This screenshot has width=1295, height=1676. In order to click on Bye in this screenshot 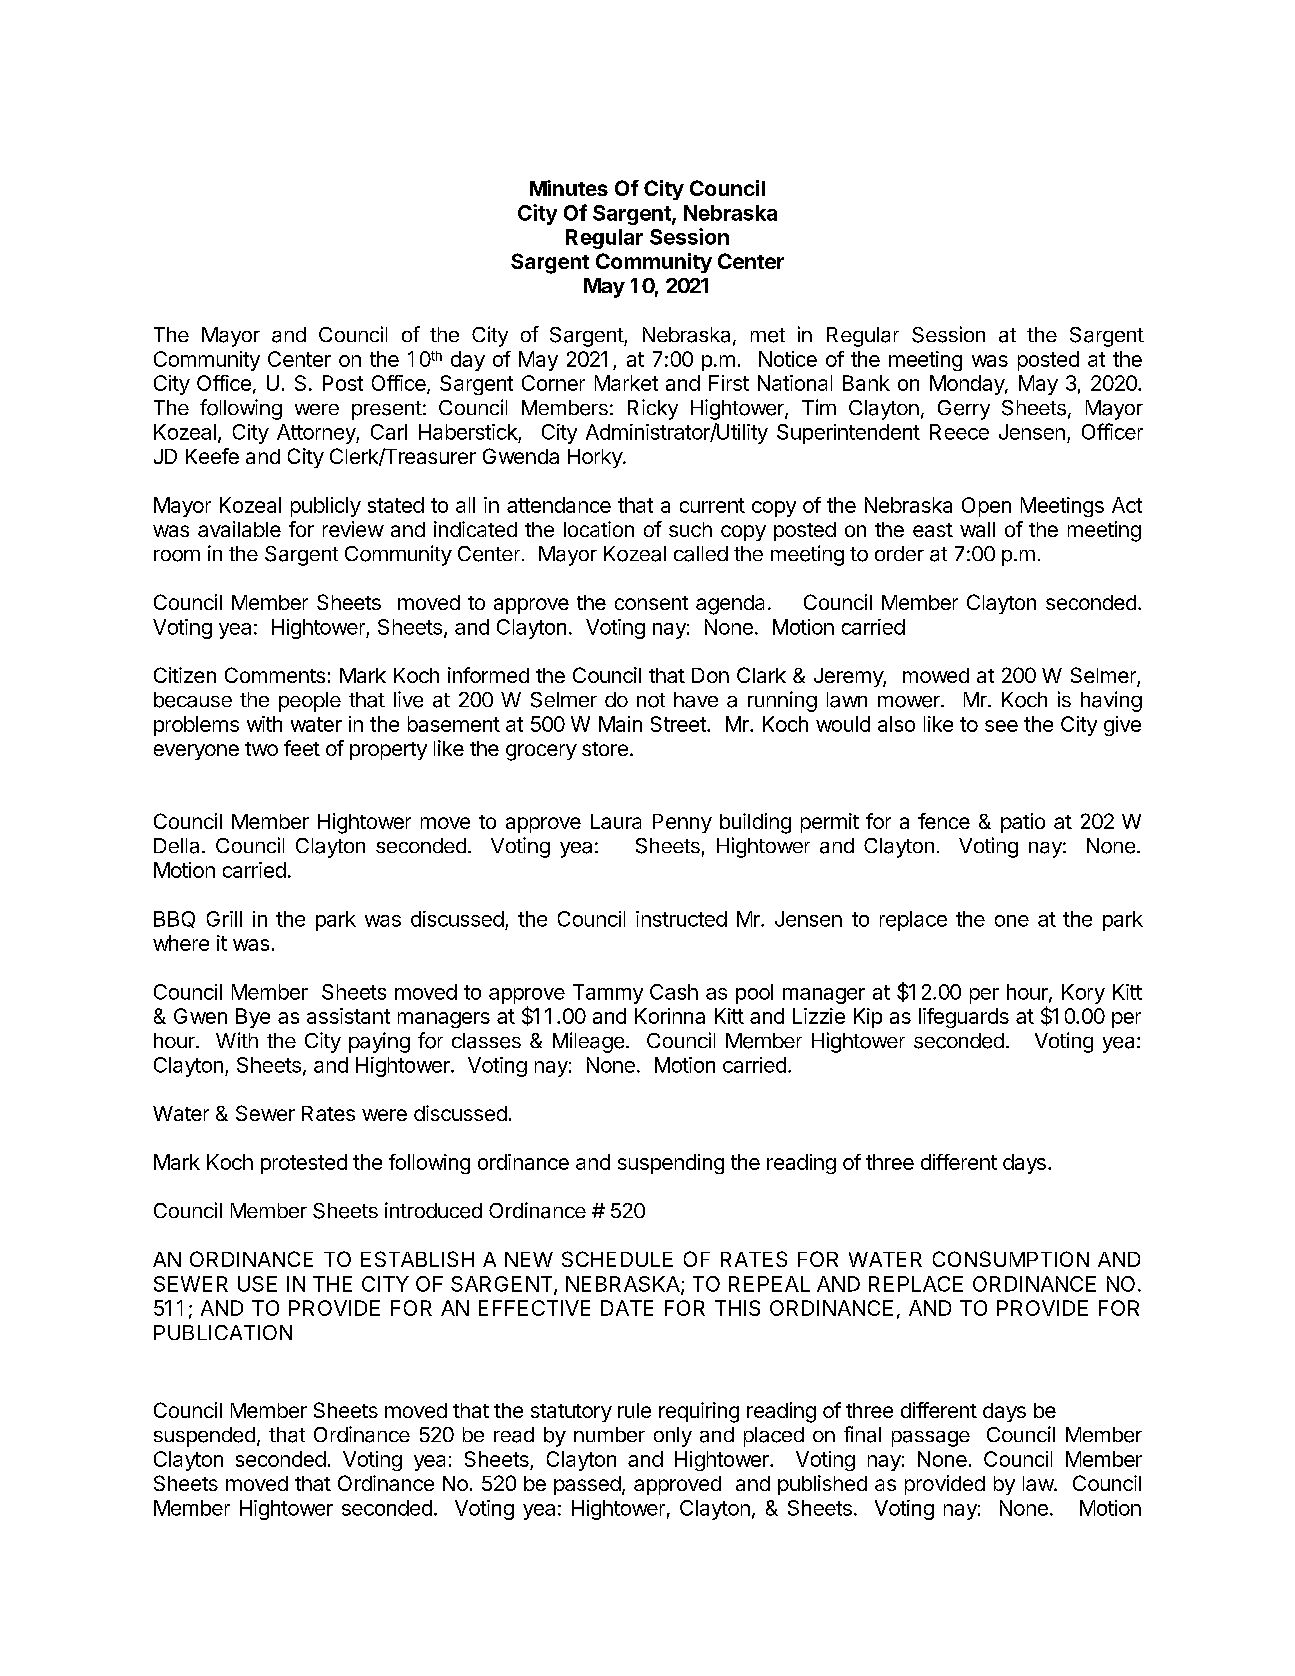, I will do `click(253, 1018)`.
